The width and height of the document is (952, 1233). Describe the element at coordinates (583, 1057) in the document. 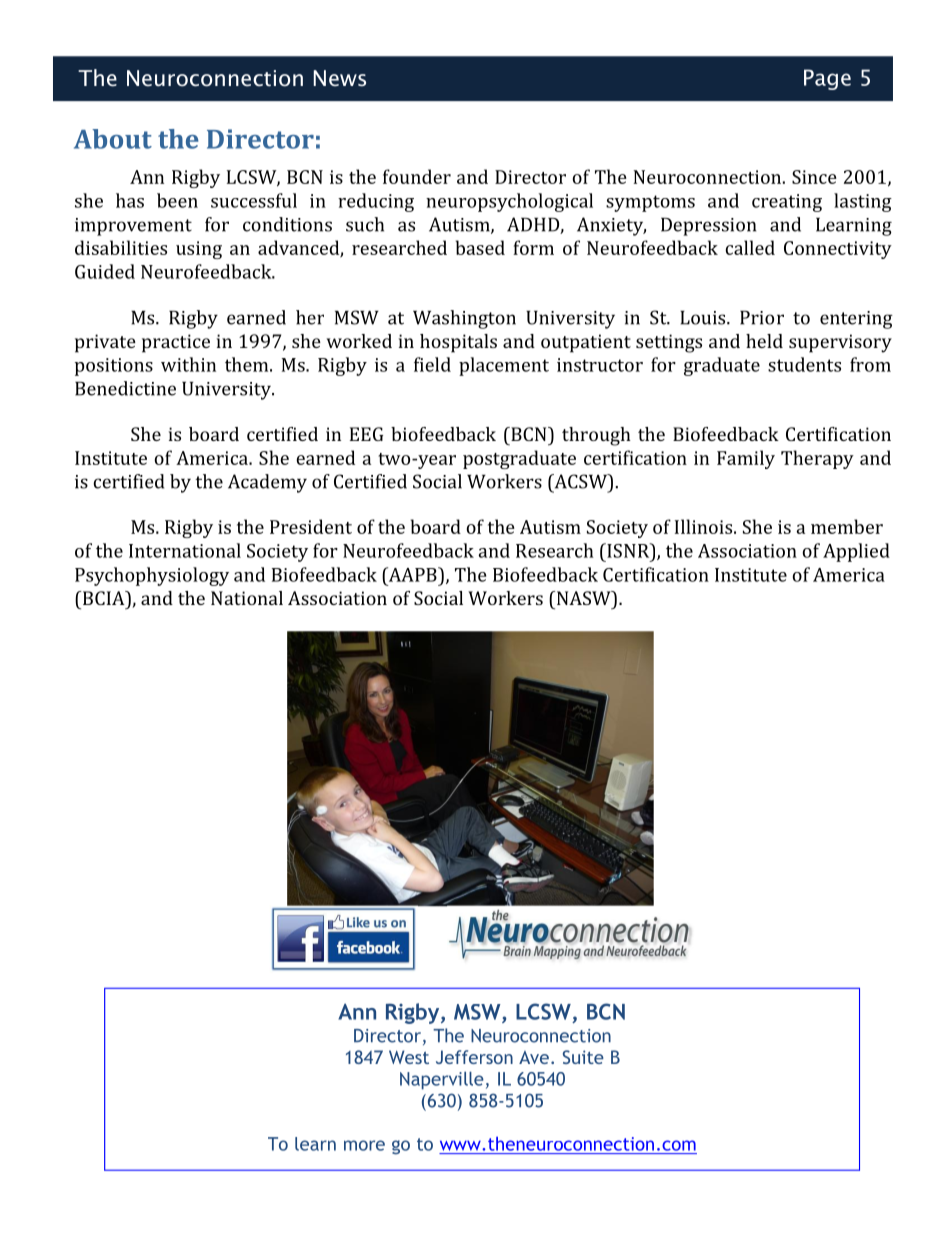

I see `Suite` at that location.
